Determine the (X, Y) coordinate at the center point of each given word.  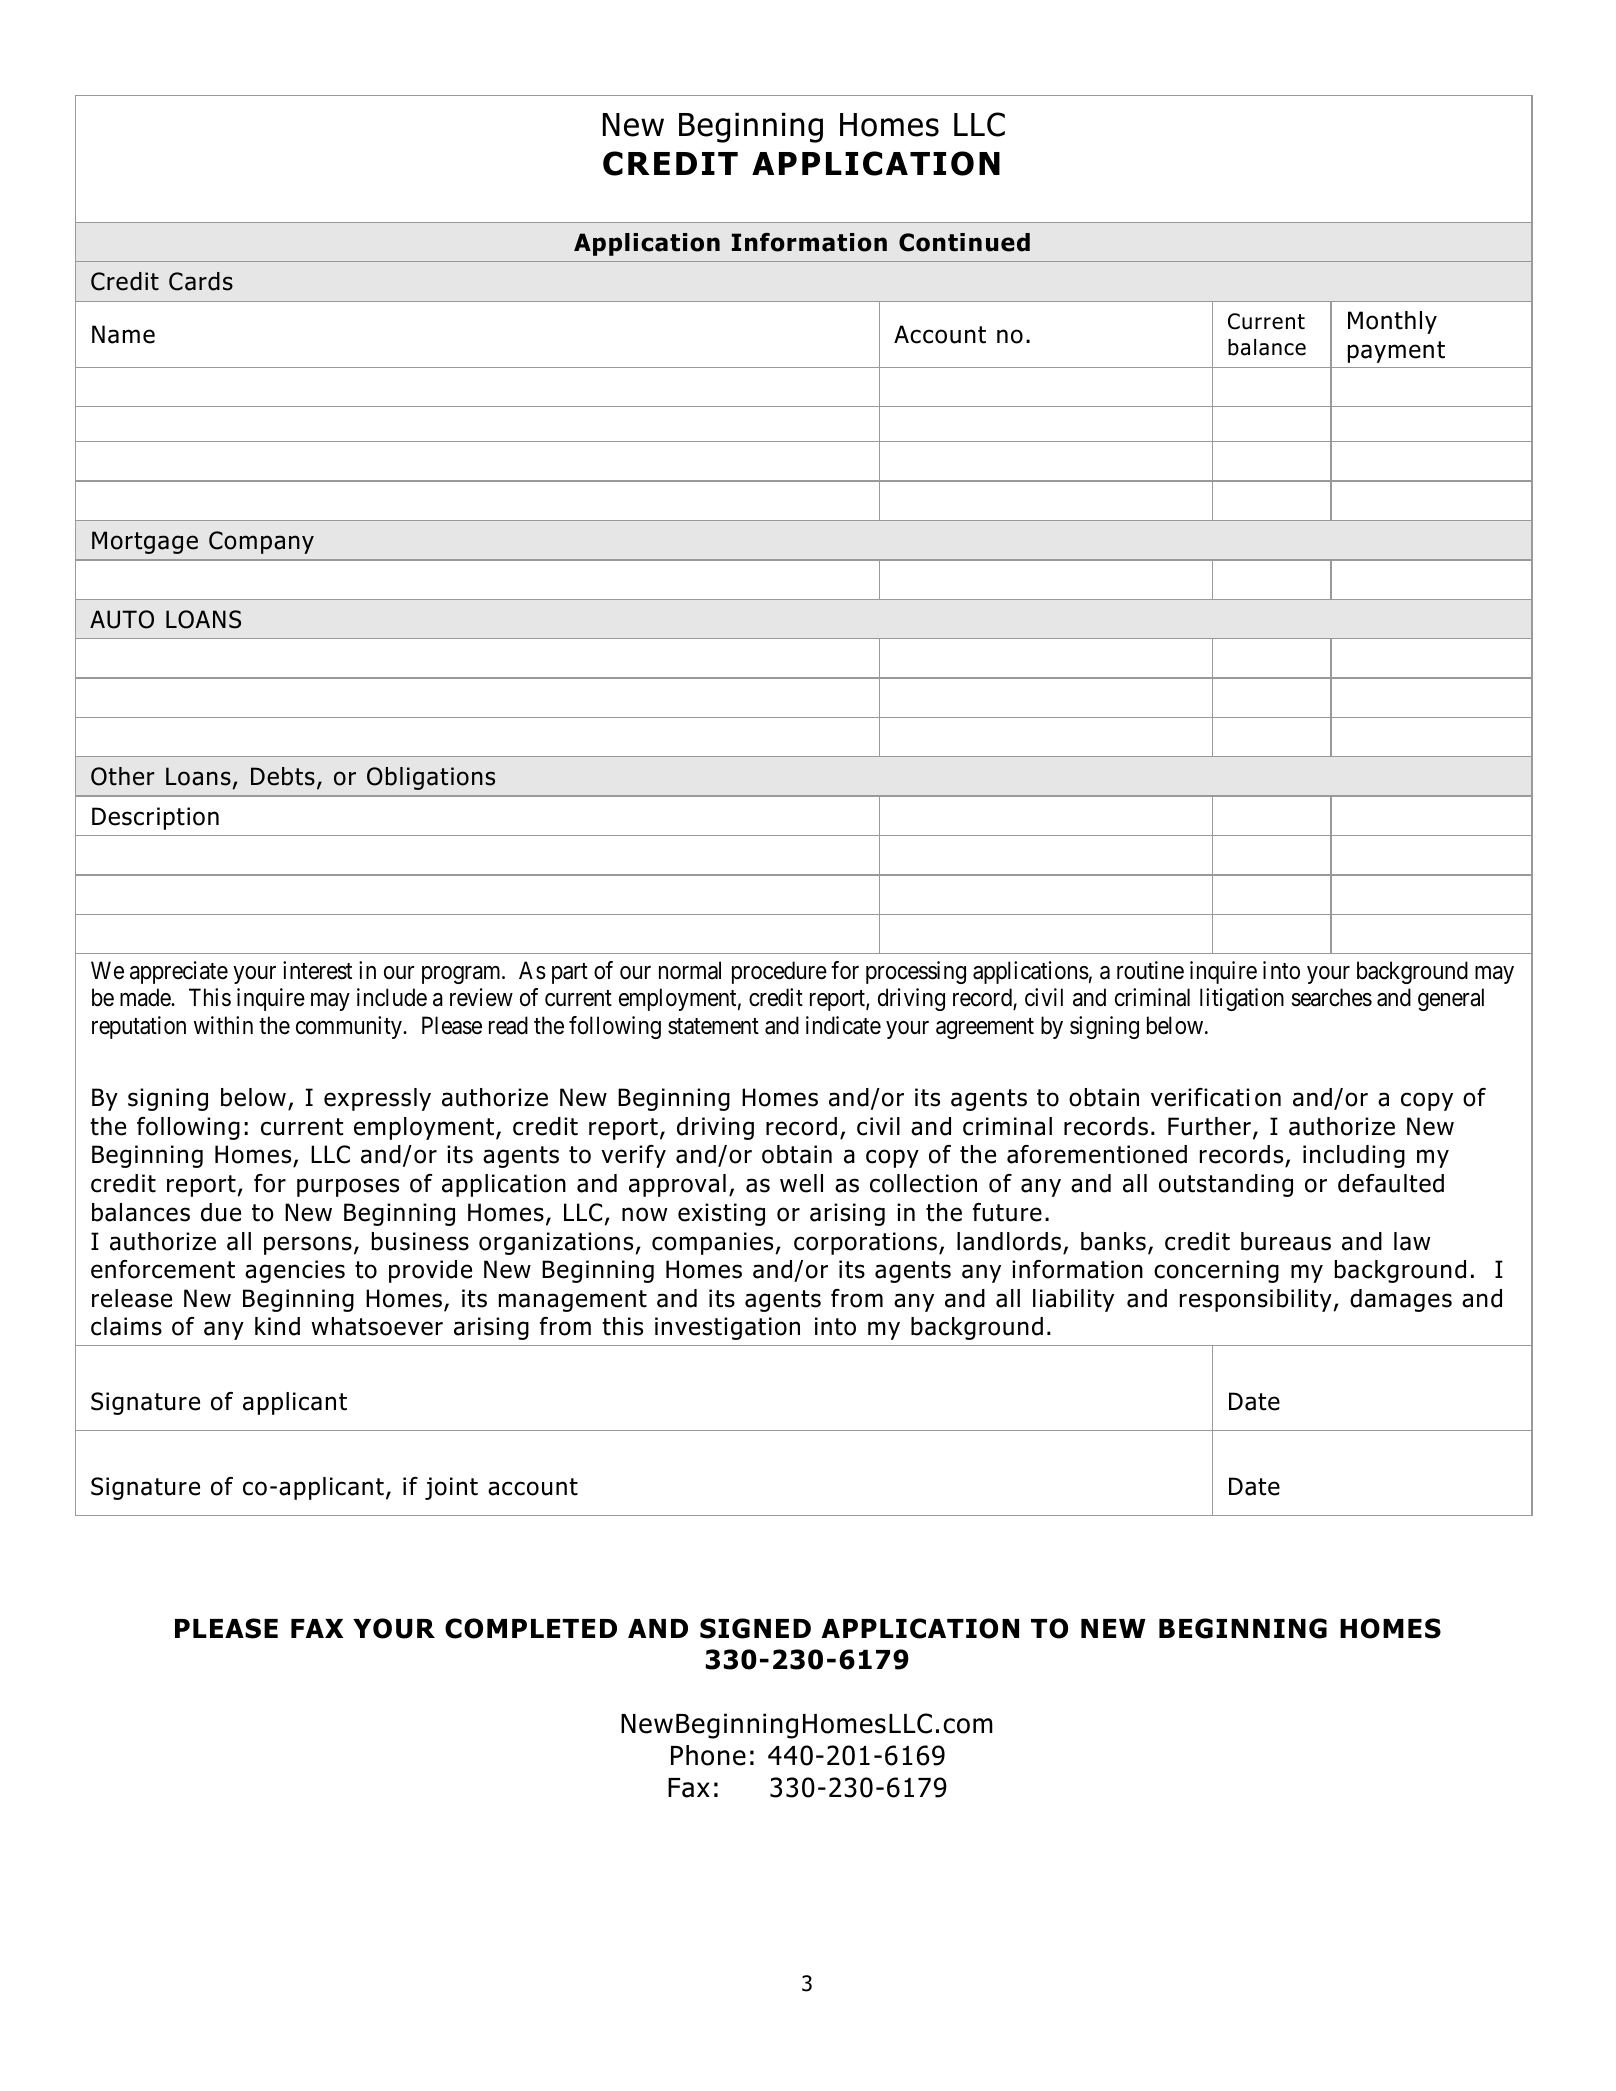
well (801, 1183)
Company (261, 542)
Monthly (1392, 322)
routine (1150, 970)
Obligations (431, 778)
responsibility (1256, 1300)
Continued (964, 242)
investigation (727, 1328)
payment (1396, 352)
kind (277, 1326)
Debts (283, 776)
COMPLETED (531, 1628)
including (1354, 1156)
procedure (779, 972)
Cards (201, 281)
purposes (348, 1187)
